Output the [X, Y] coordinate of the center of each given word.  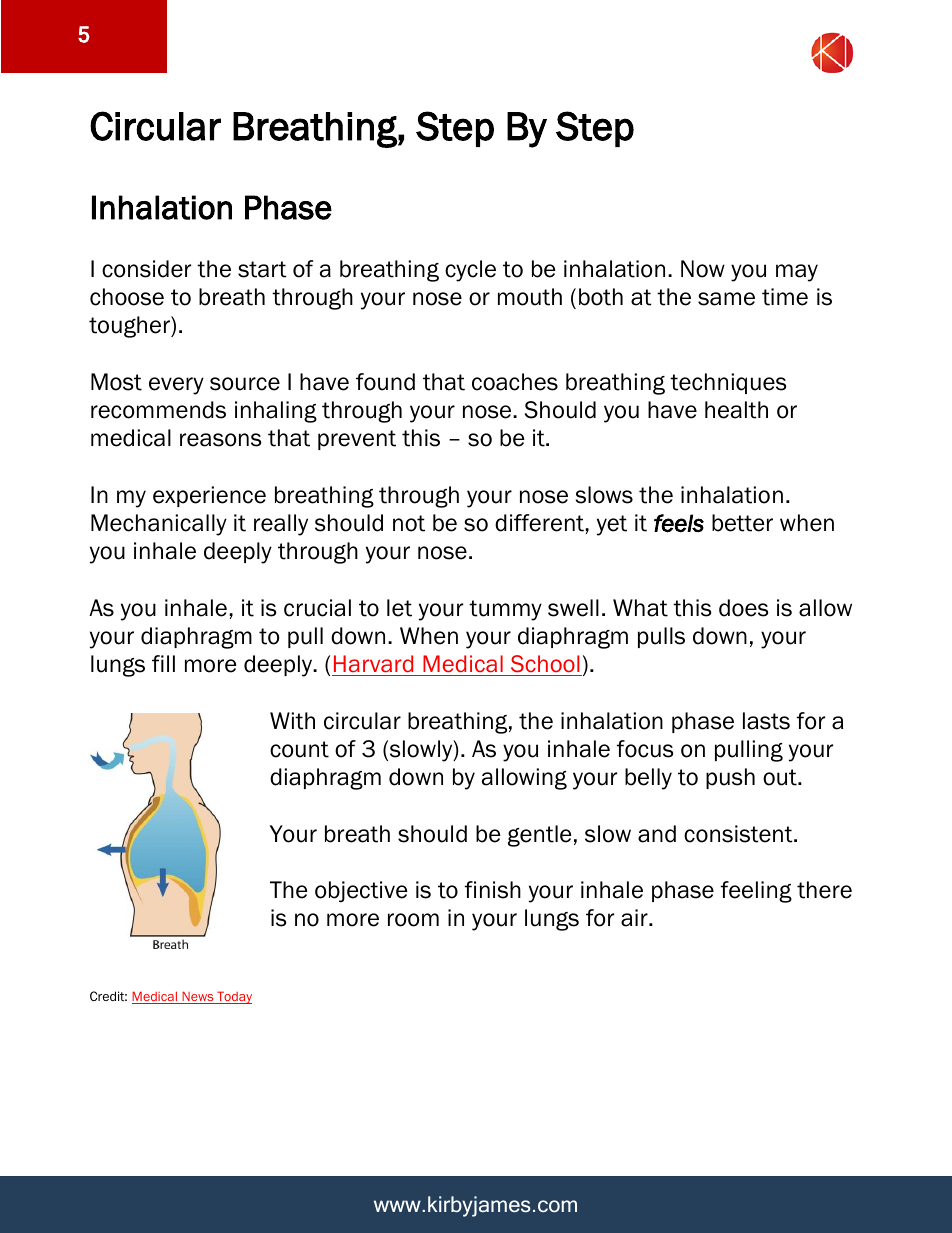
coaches [515, 382]
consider [146, 269]
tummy [505, 610]
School [545, 665]
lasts [766, 721]
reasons [221, 440]
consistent [739, 834]
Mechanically [159, 525]
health [736, 410]
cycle [470, 271]
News [198, 997]
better [742, 523]
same [726, 299]
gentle [539, 836]
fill [163, 663]
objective [361, 892]
